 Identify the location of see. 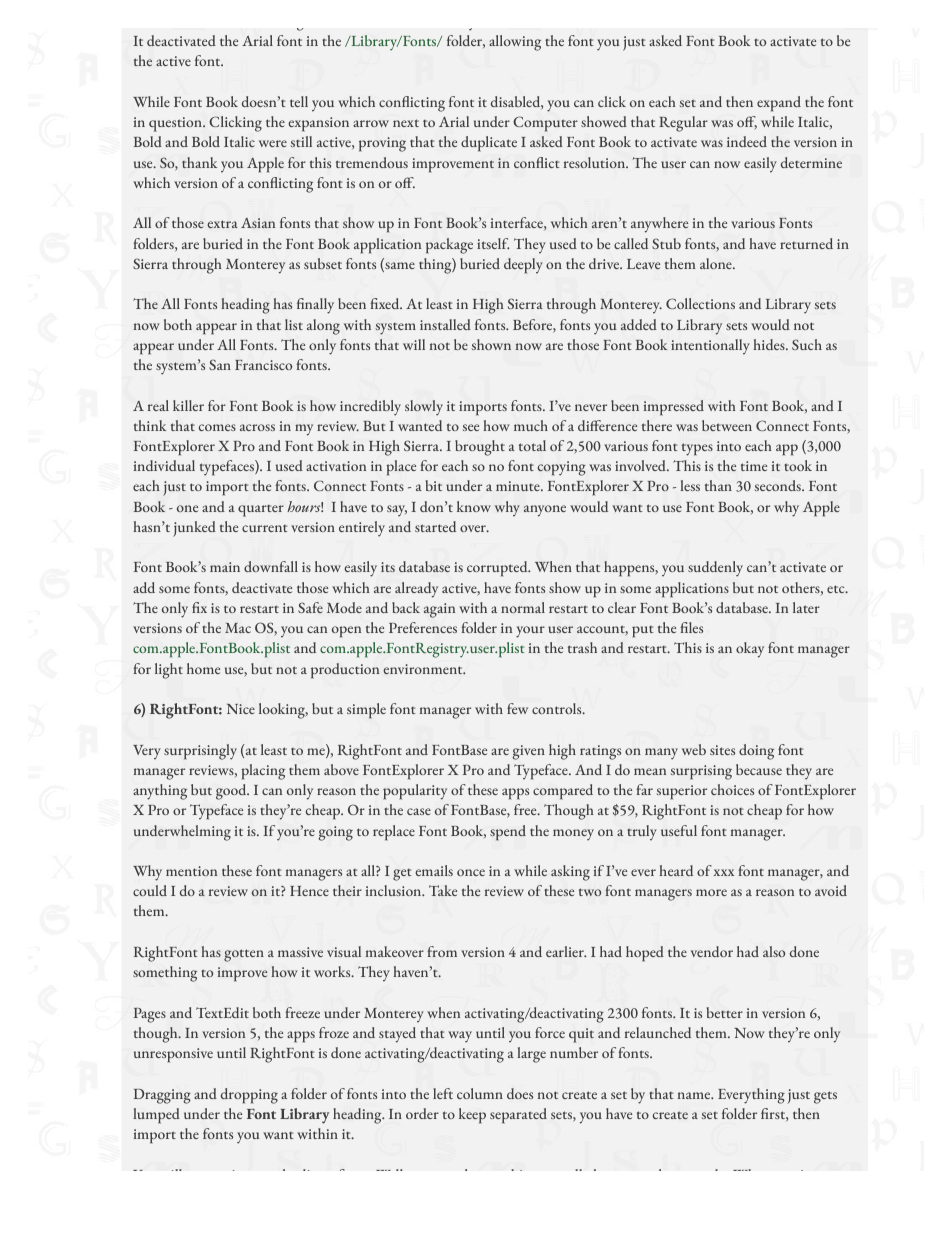
(471, 427).
